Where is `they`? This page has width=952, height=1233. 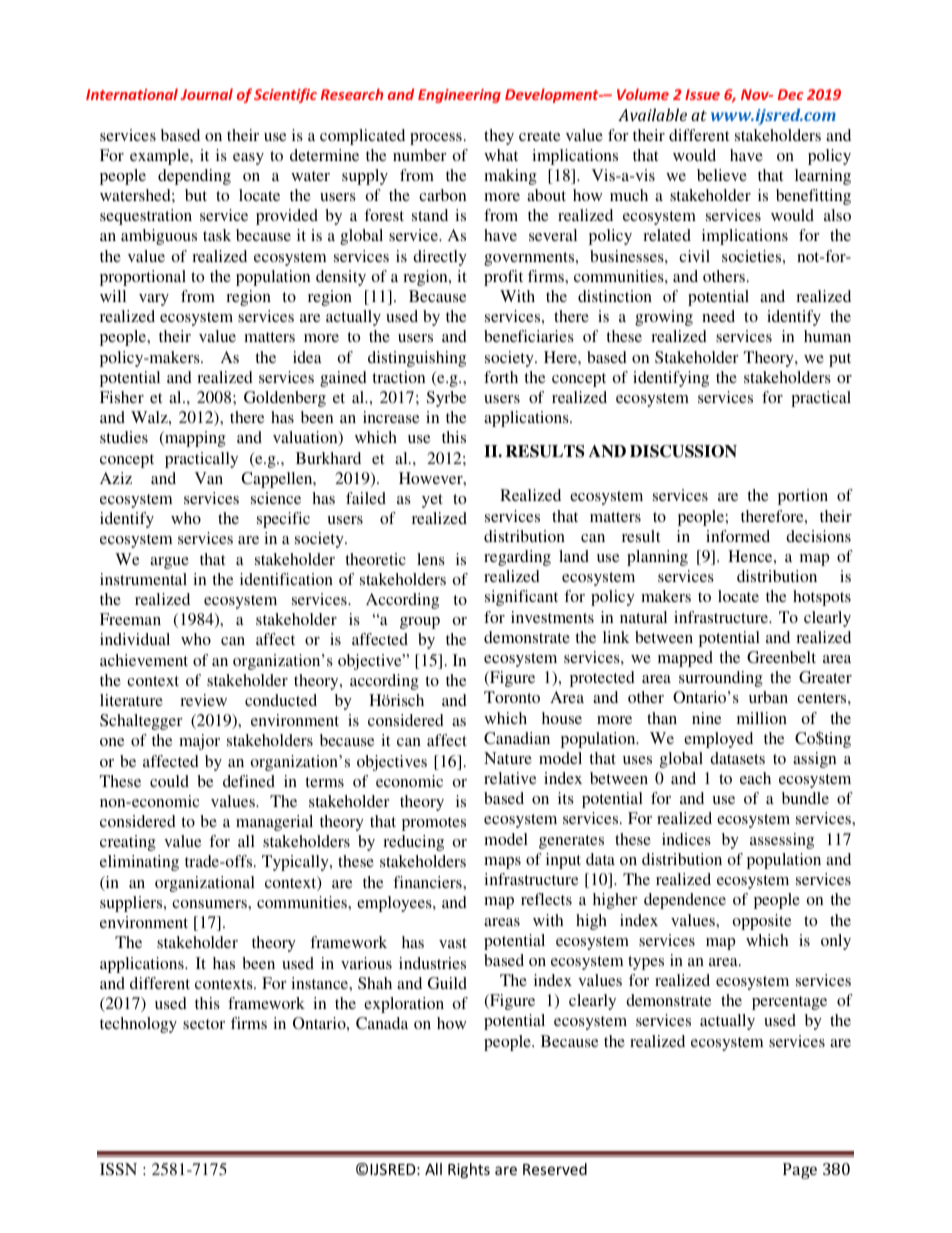 they is located at coordinates (499, 137).
